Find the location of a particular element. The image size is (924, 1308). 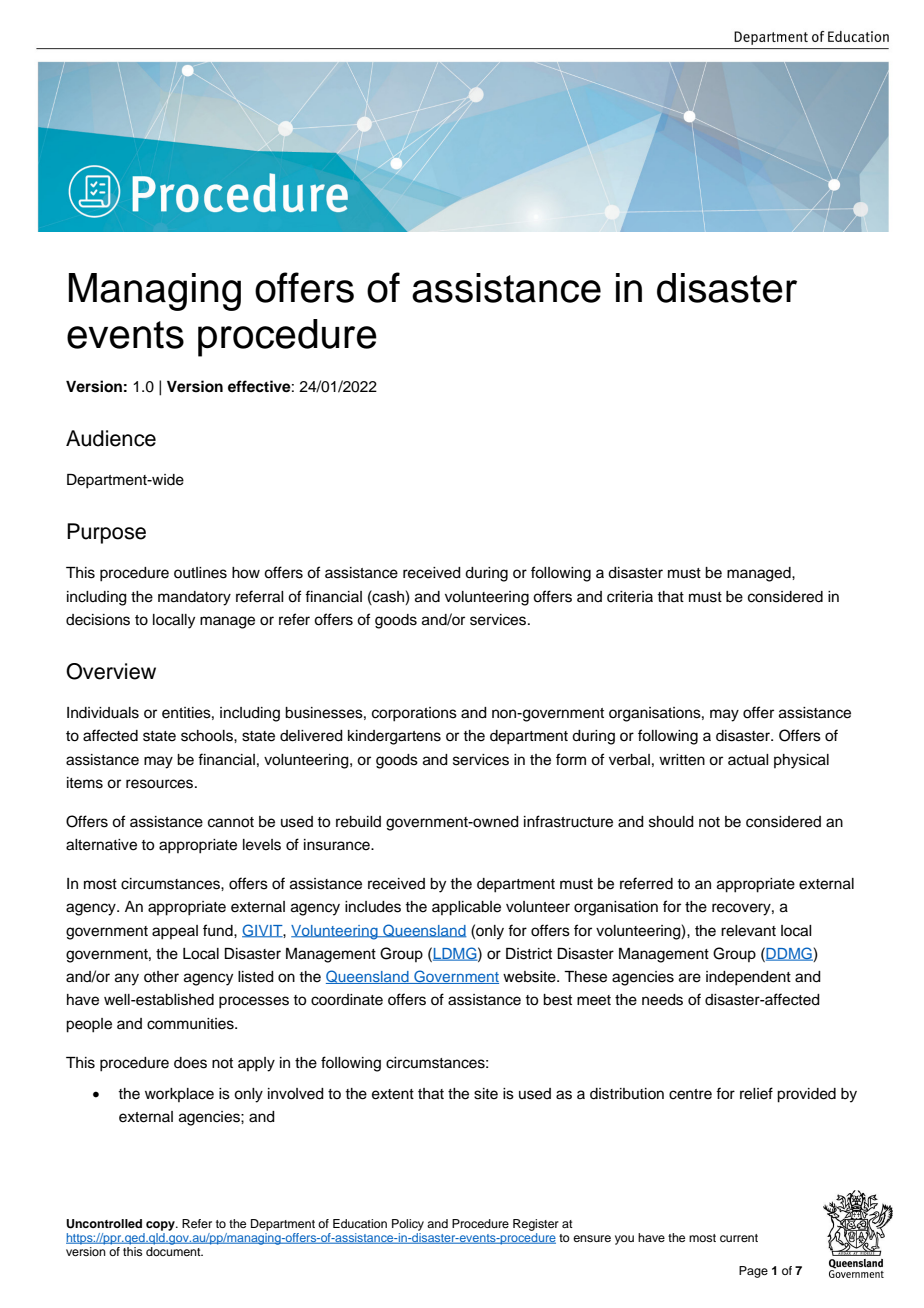

actual is located at coordinates (748, 760).
